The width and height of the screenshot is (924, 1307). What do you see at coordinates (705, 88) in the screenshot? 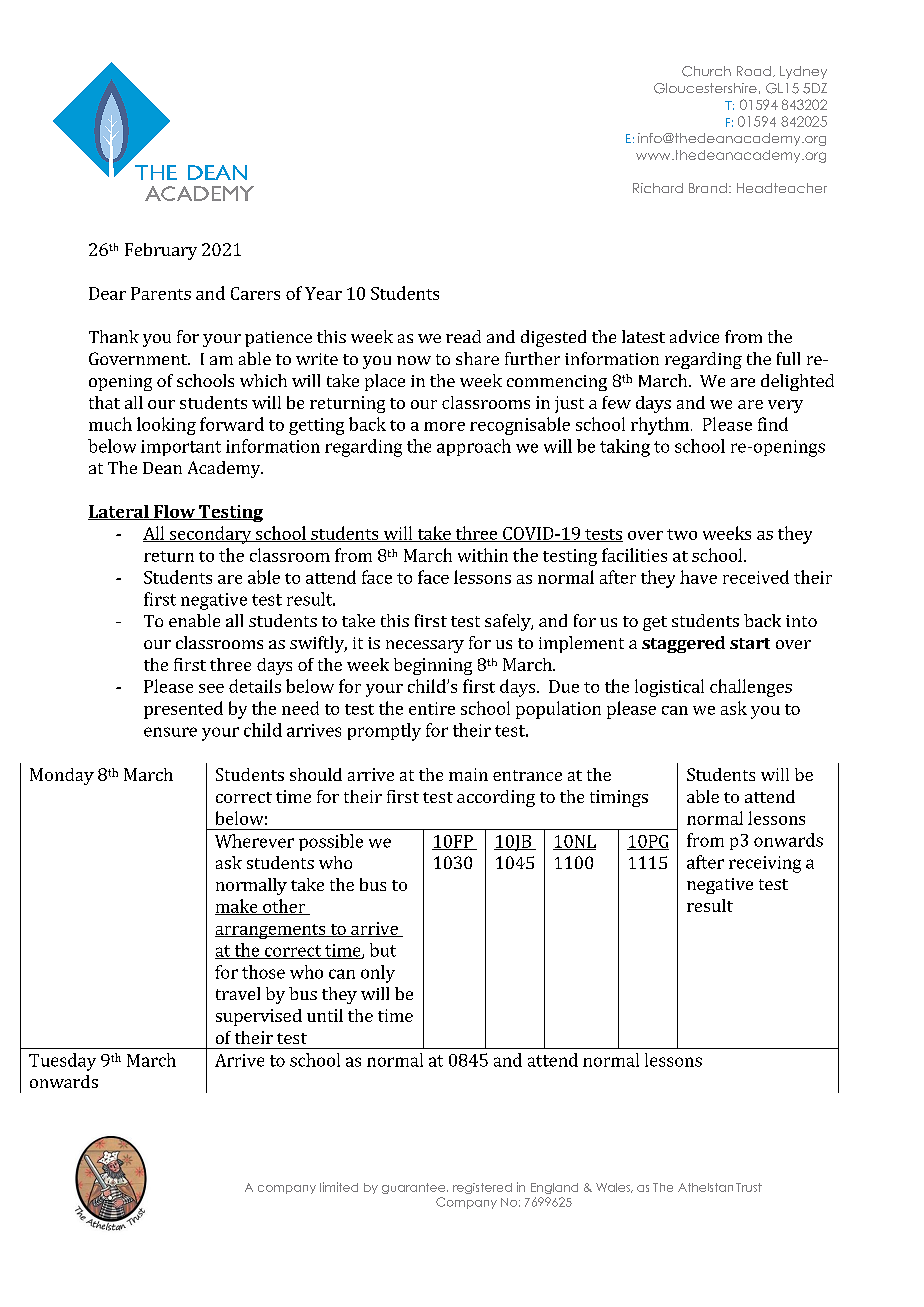
I see `Gloucestershire` at bounding box center [705, 88].
